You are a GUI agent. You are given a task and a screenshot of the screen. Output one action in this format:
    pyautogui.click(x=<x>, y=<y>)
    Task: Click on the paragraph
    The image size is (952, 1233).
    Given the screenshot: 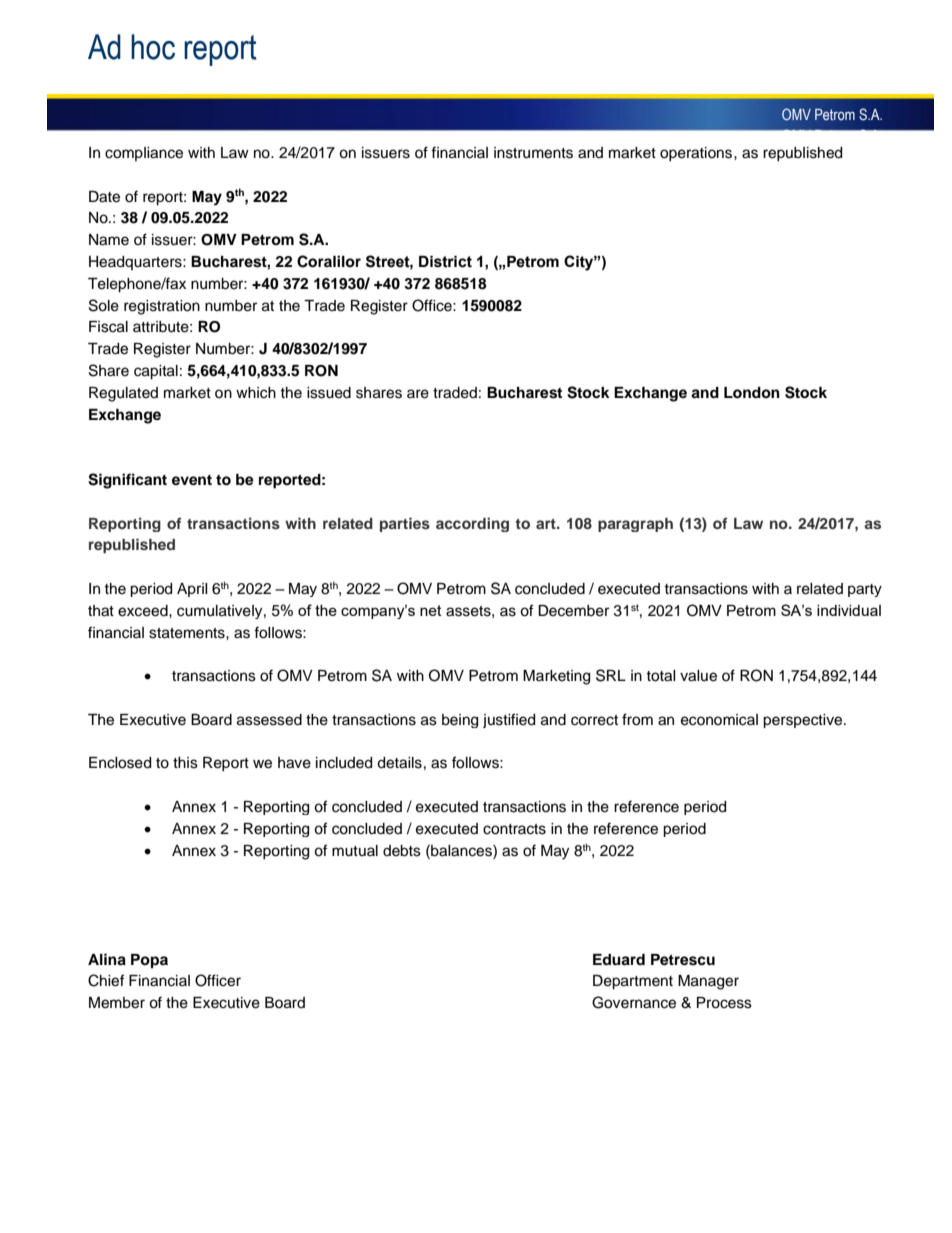 What is the action you would take?
    pyautogui.click(x=635, y=525)
